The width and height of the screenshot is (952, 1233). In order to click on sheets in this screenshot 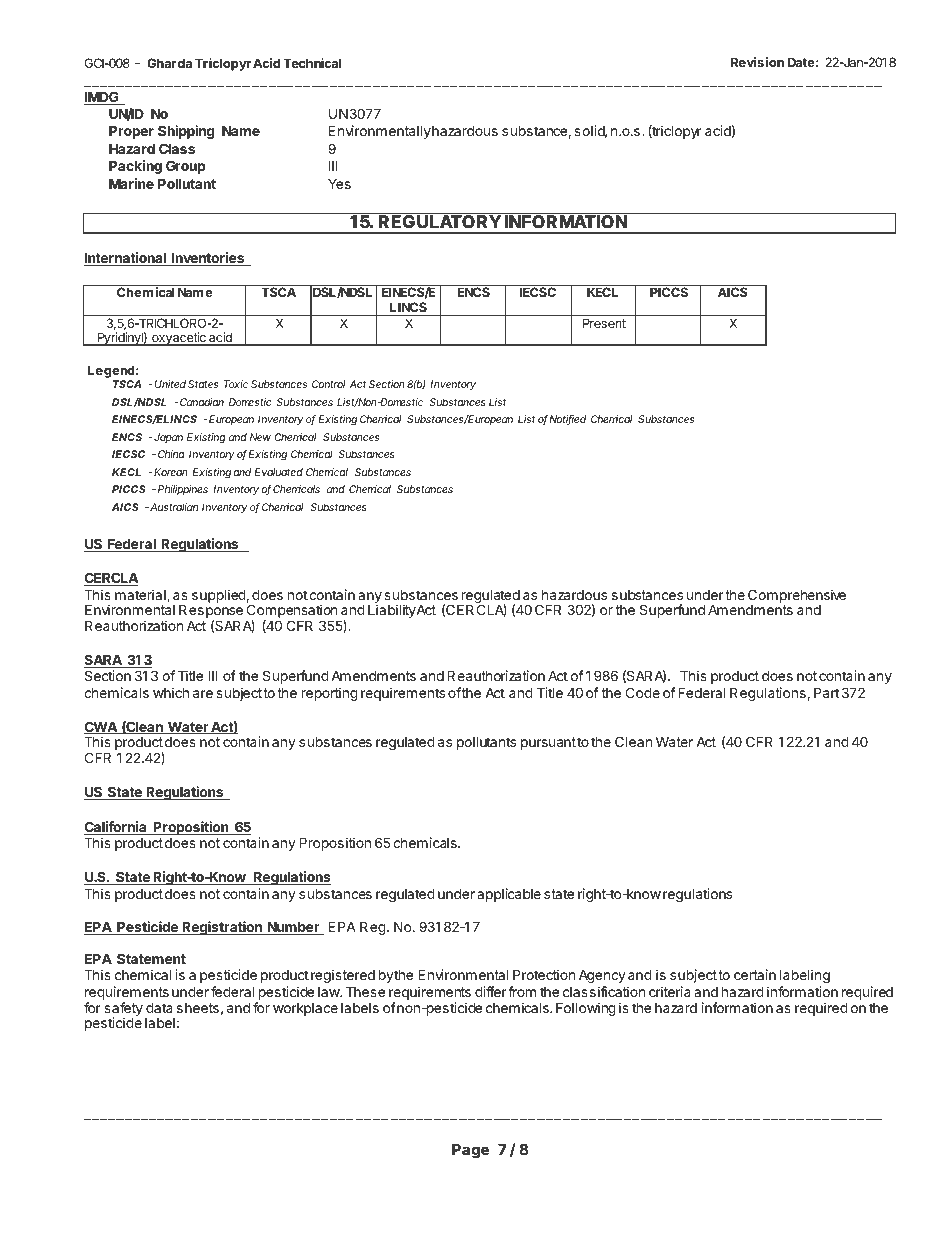, I will do `click(198, 1008)`.
